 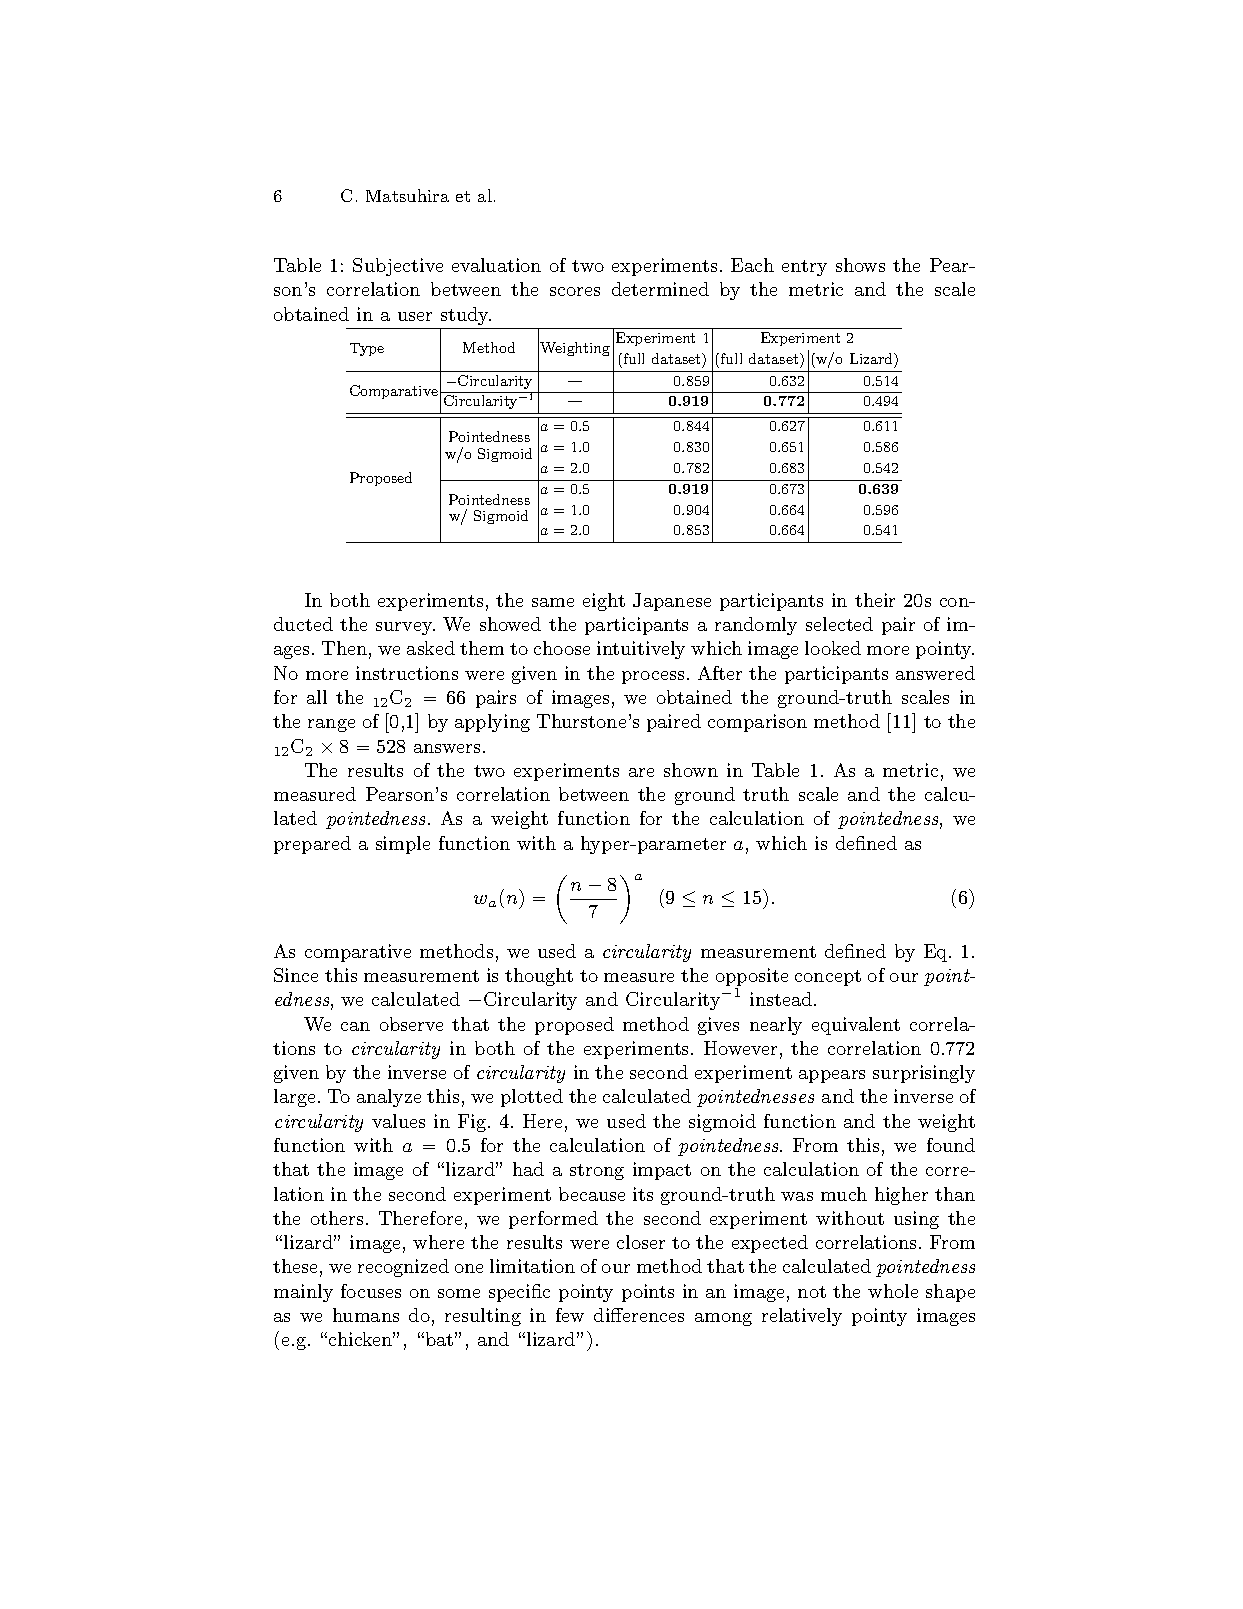 What do you see at coordinates (660, 289) in the screenshot?
I see `determined` at bounding box center [660, 289].
